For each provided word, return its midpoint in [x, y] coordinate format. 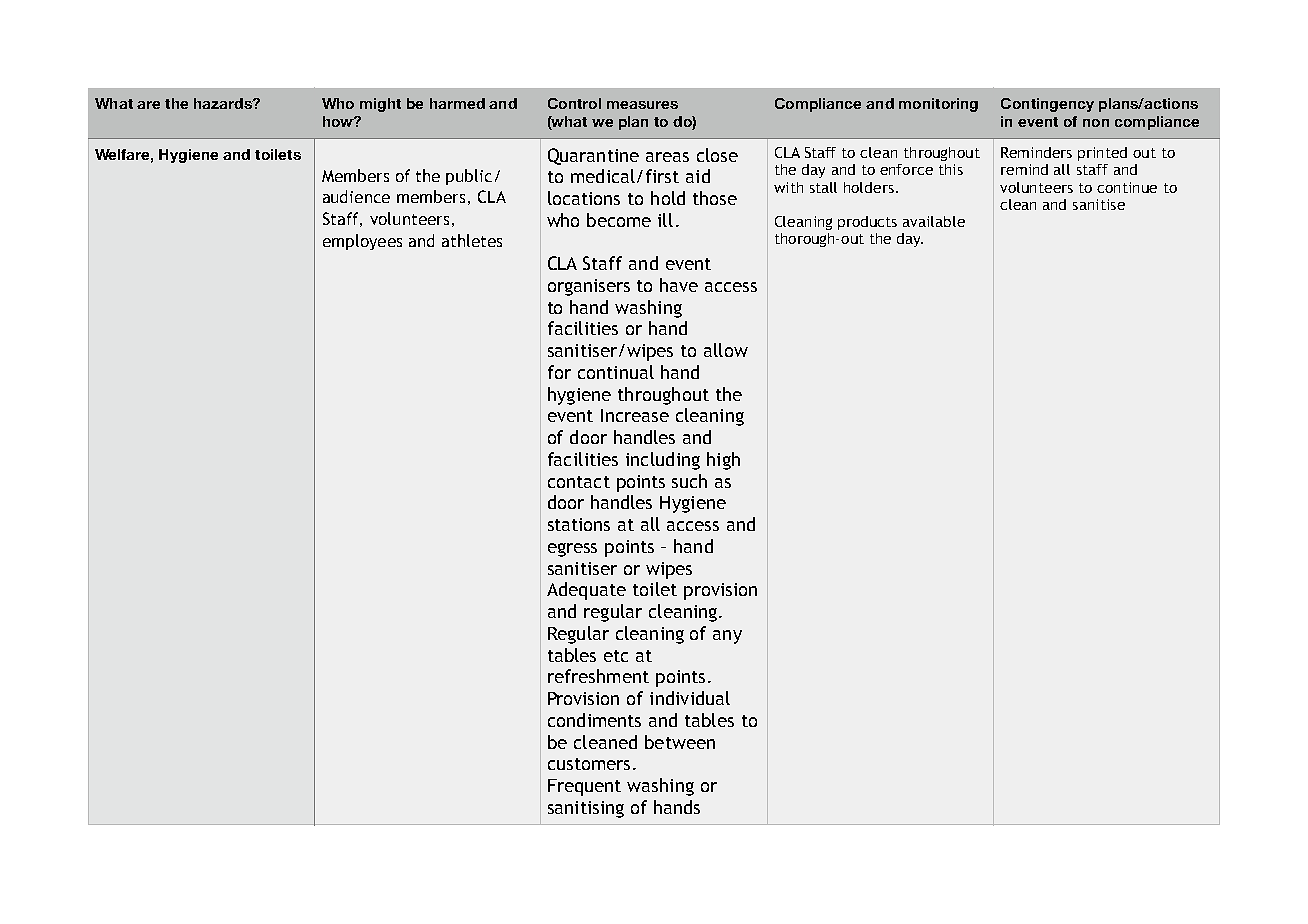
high [723, 461]
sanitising [586, 809]
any [727, 637]
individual [690, 698]
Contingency [1047, 105]
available [934, 221]
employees [362, 242]
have [679, 285]
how [339, 121]
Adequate [586, 591]
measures [642, 105]
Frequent [584, 787]
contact [579, 482]
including [663, 461]
